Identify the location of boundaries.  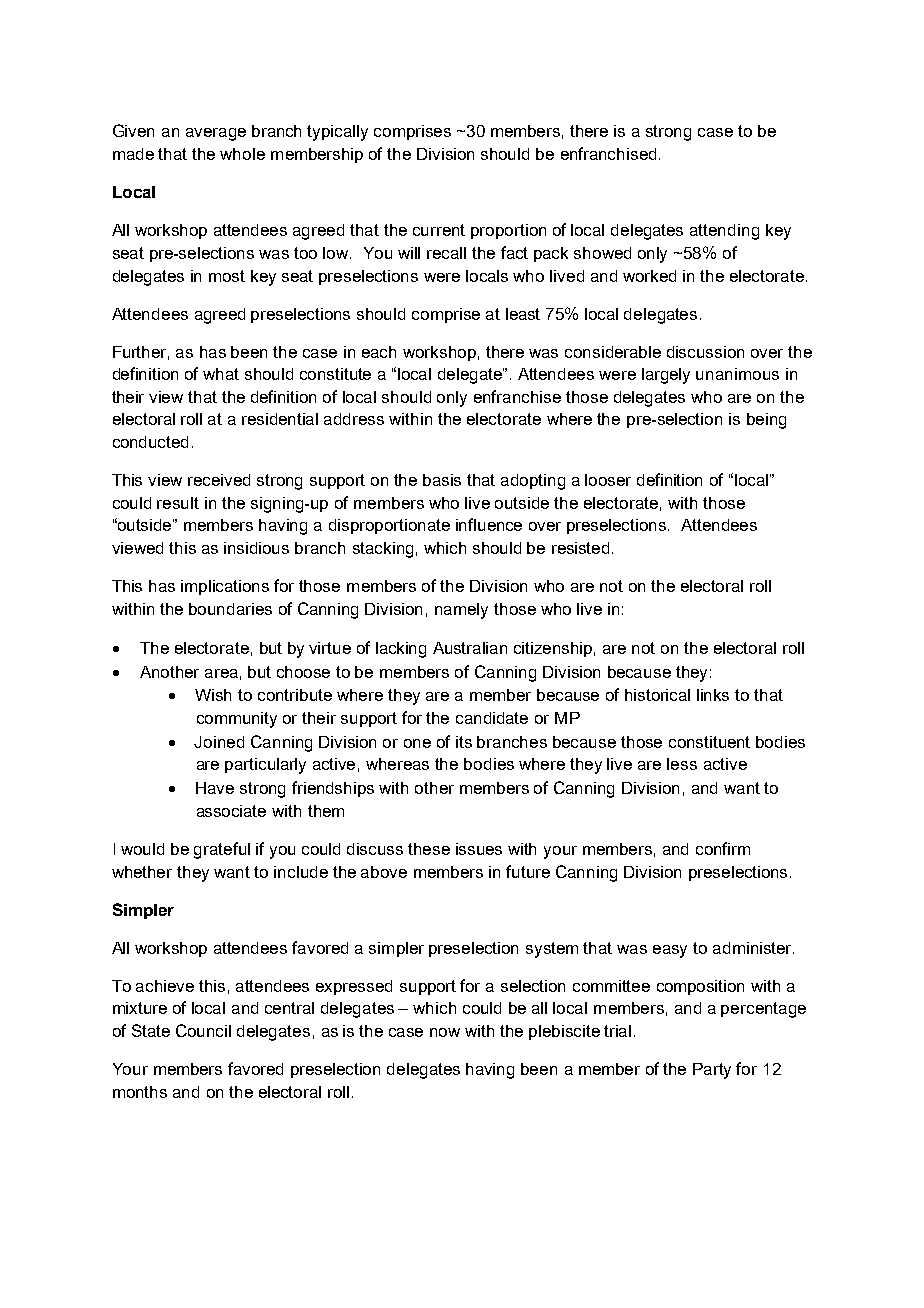
(230, 609).
